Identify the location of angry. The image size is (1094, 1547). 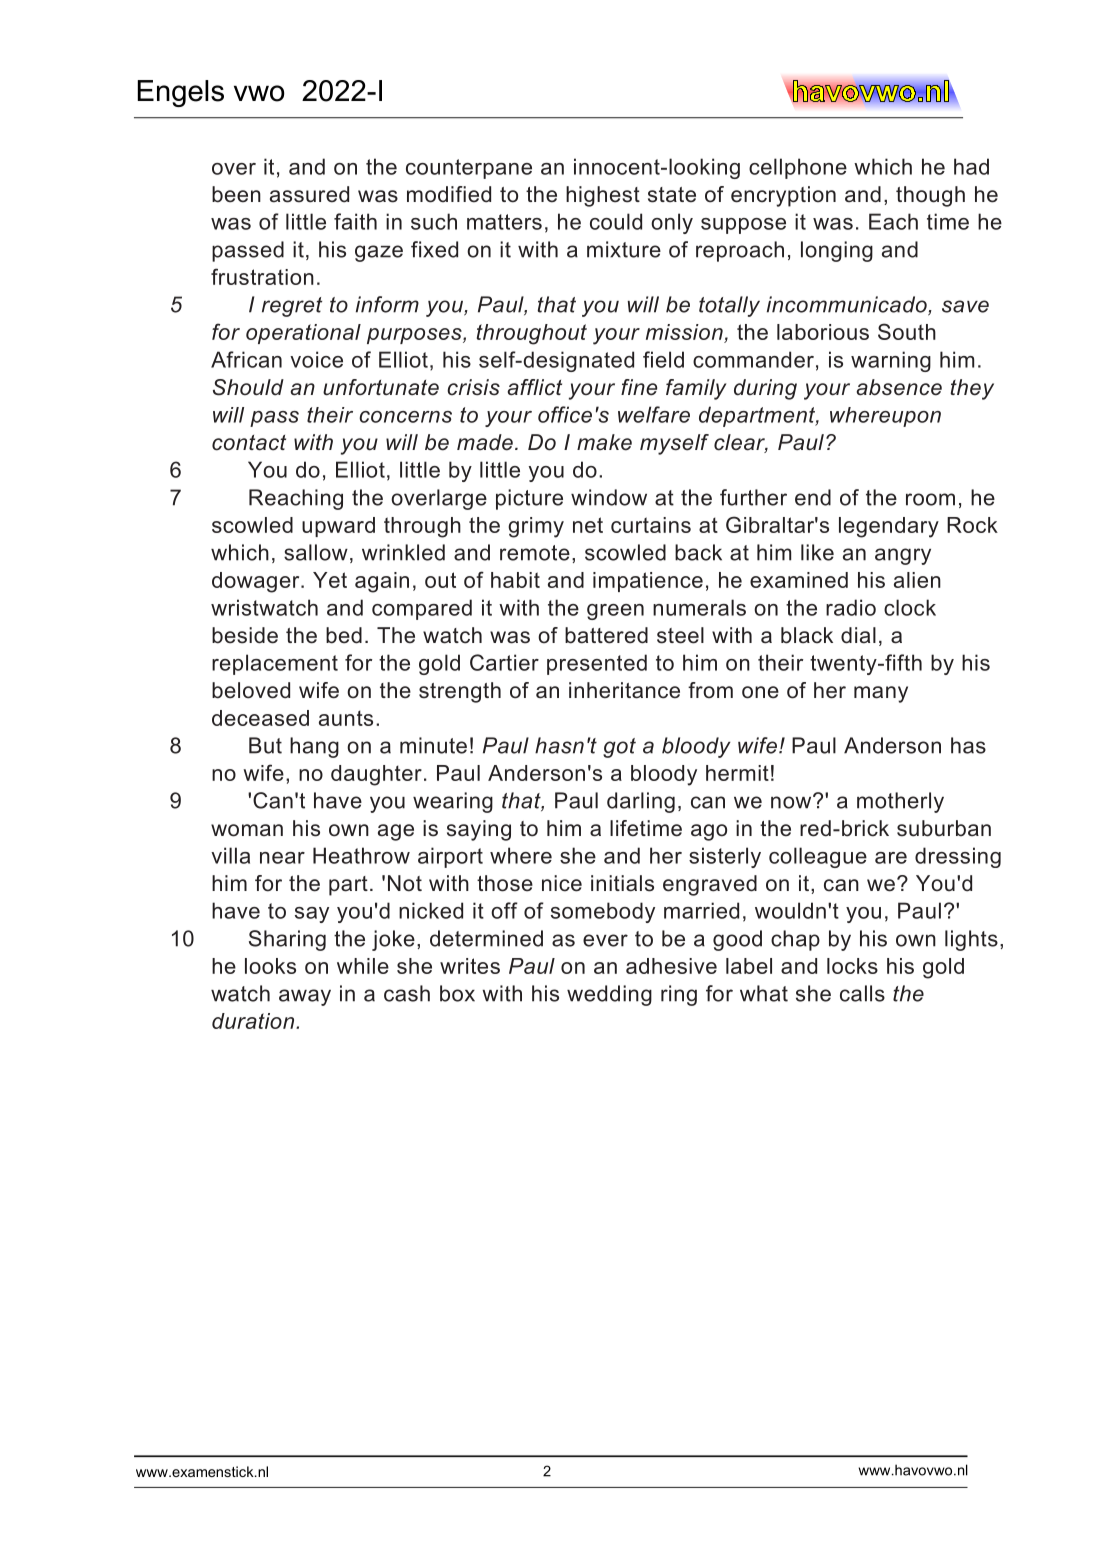
(903, 556).
